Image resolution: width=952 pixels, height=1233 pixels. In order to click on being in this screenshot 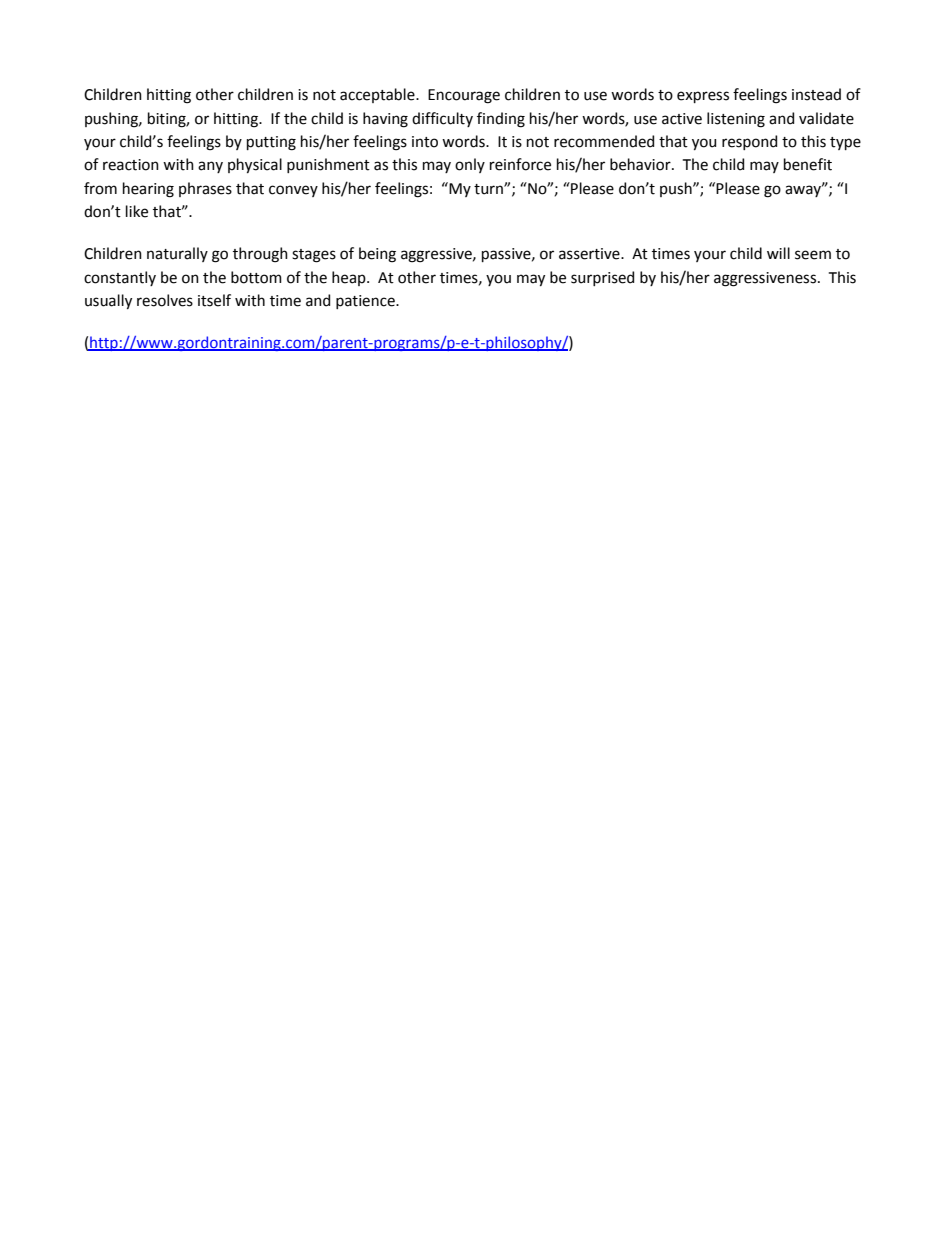, I will do `click(377, 255)`.
